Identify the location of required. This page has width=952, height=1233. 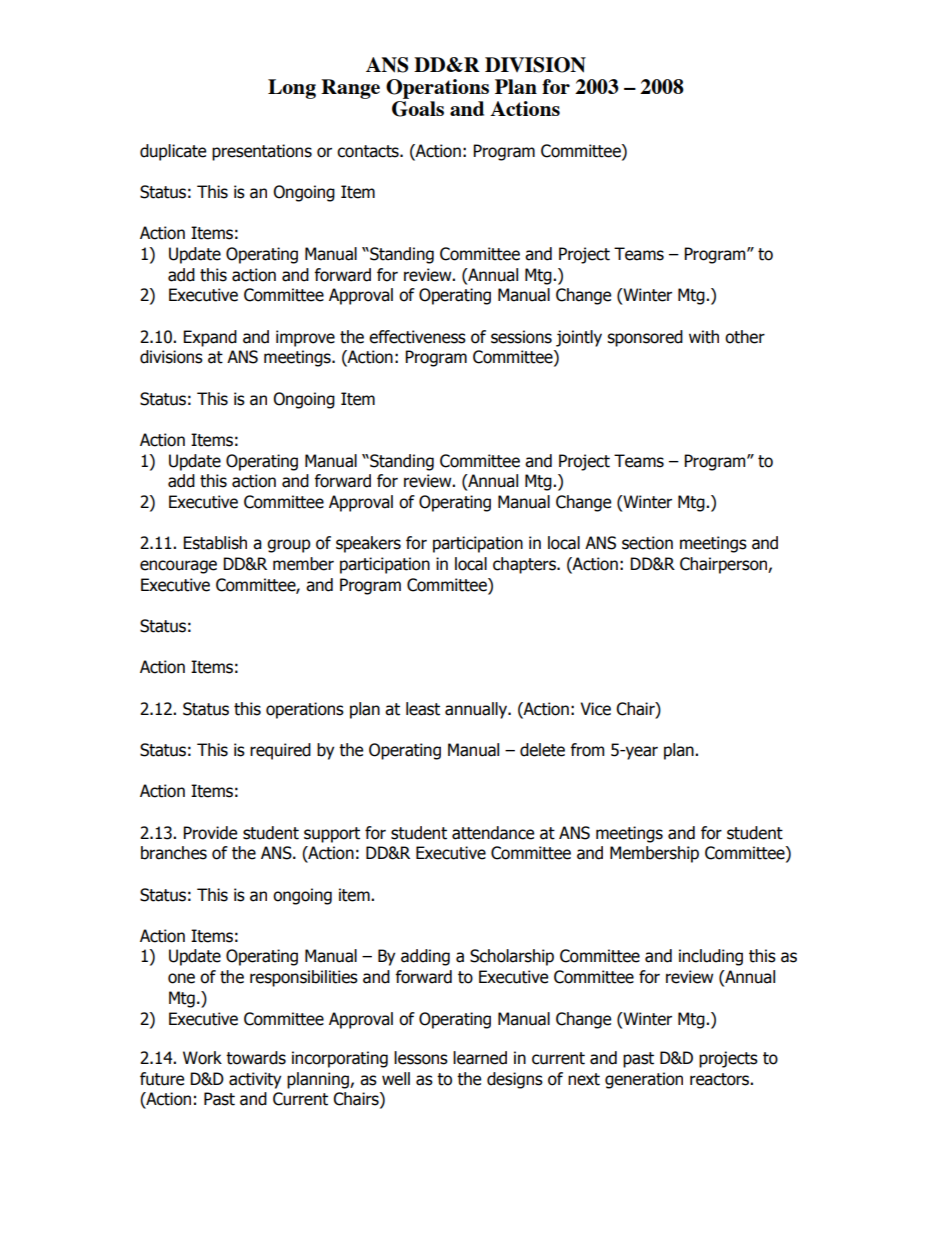
(280, 751).
